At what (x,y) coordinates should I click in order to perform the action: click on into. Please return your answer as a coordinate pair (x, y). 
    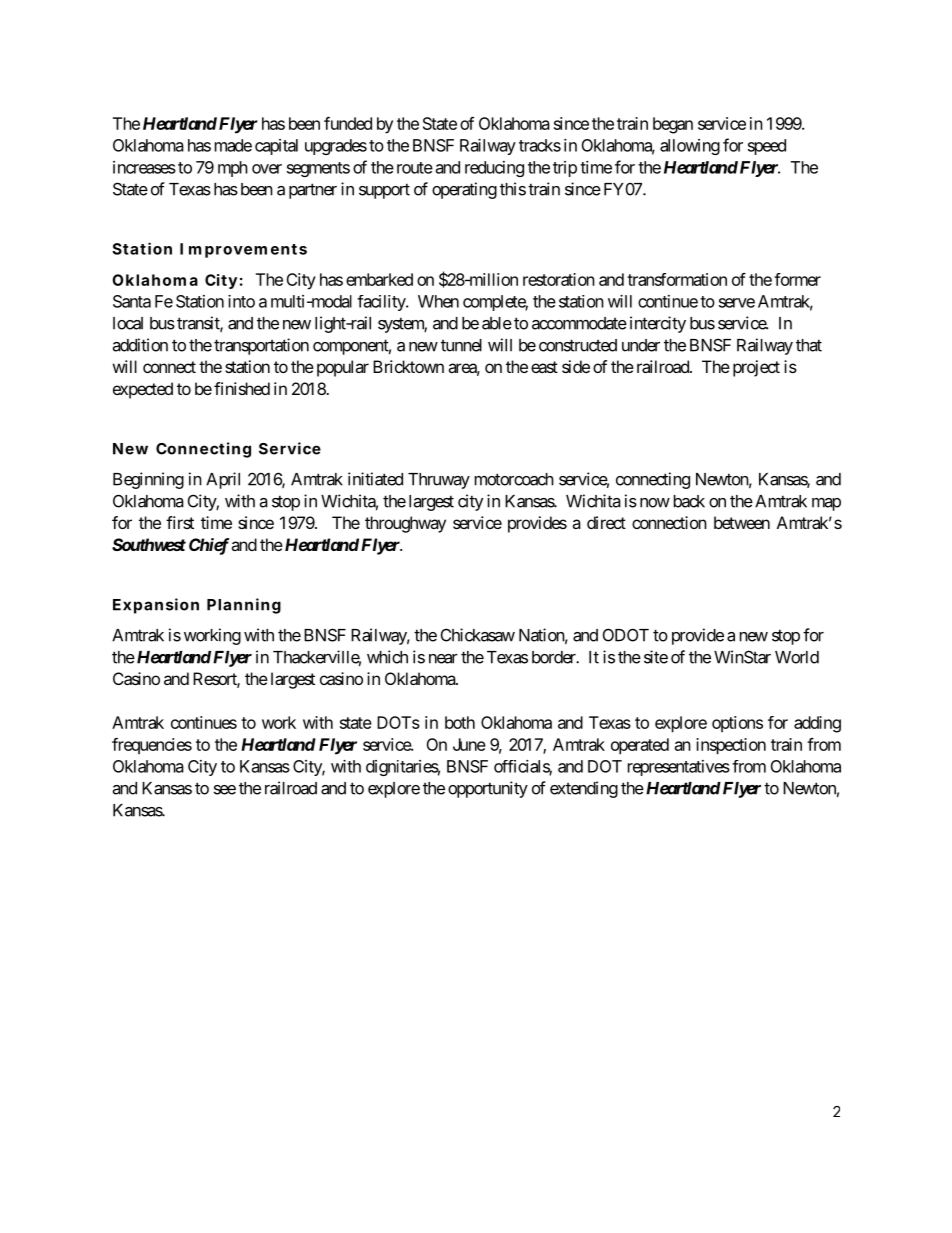
    Looking at the image, I should click on (241, 301).
